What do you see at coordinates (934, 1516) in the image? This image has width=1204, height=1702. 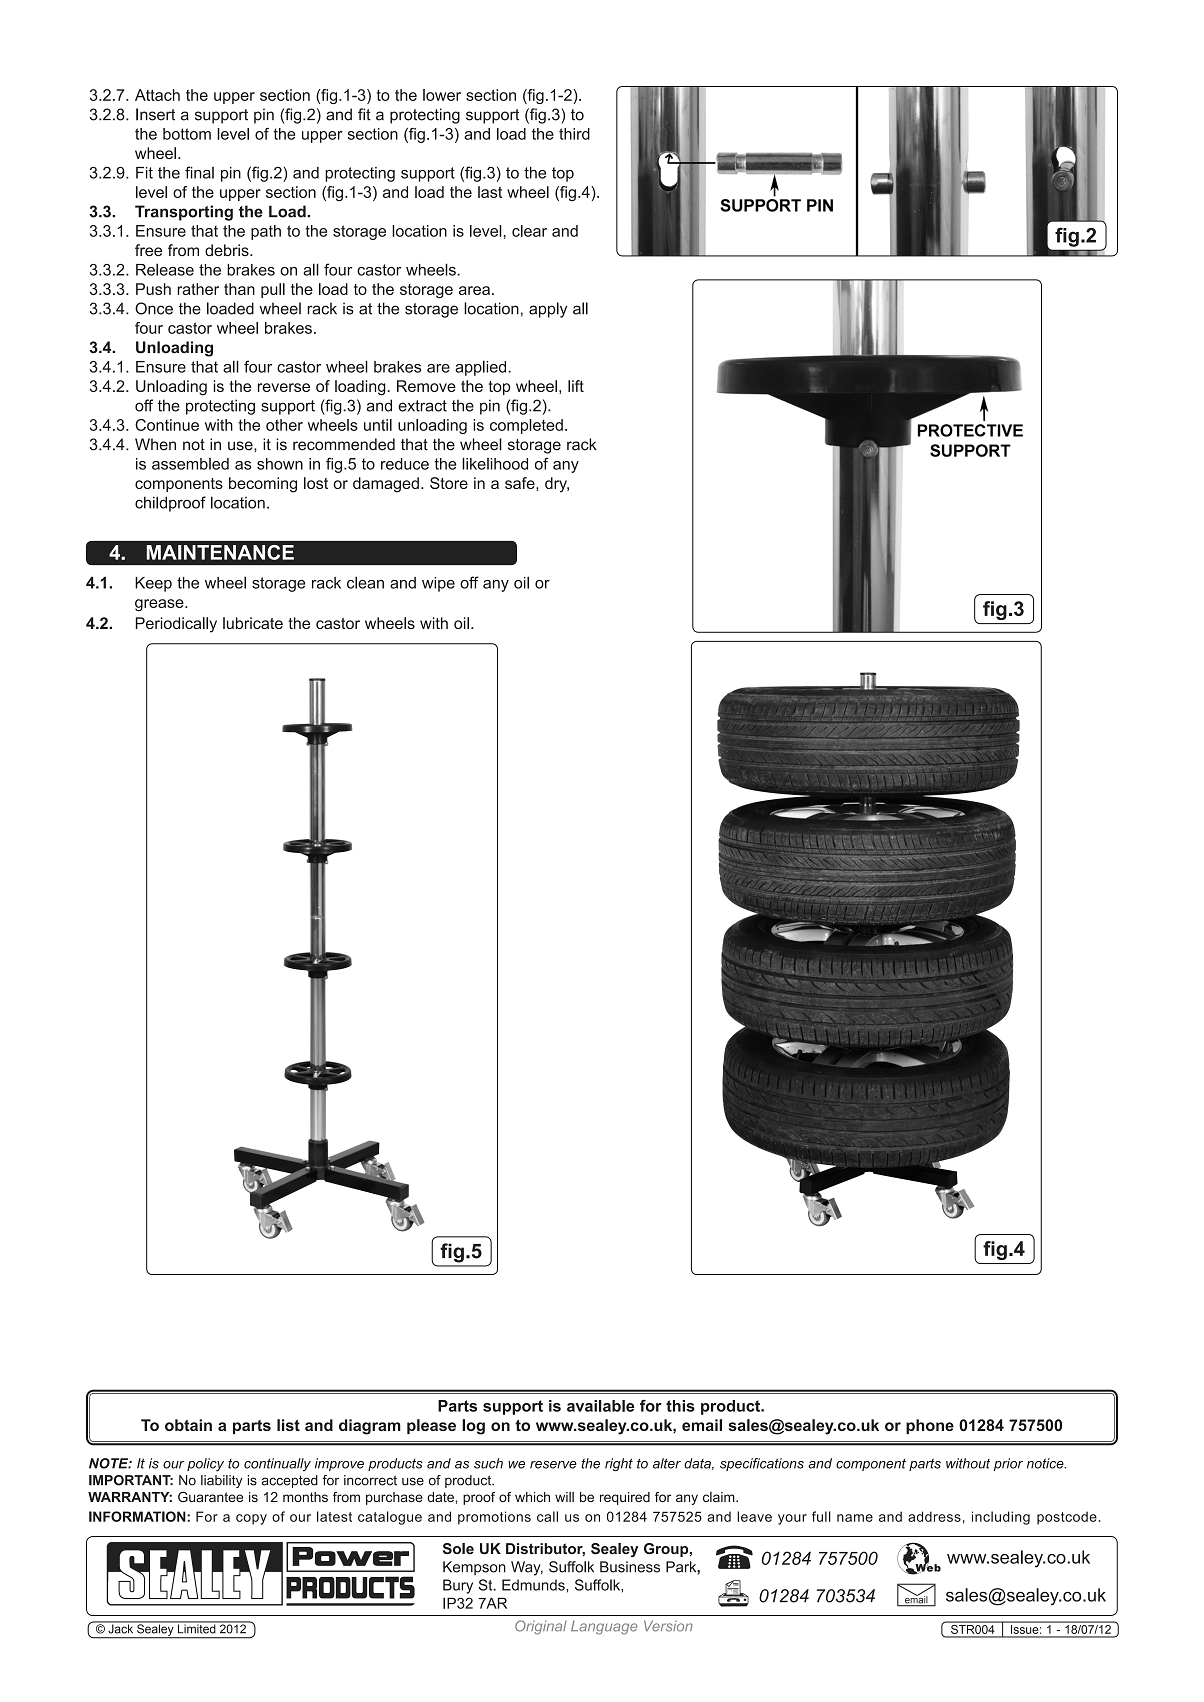 I see `address` at bounding box center [934, 1516].
